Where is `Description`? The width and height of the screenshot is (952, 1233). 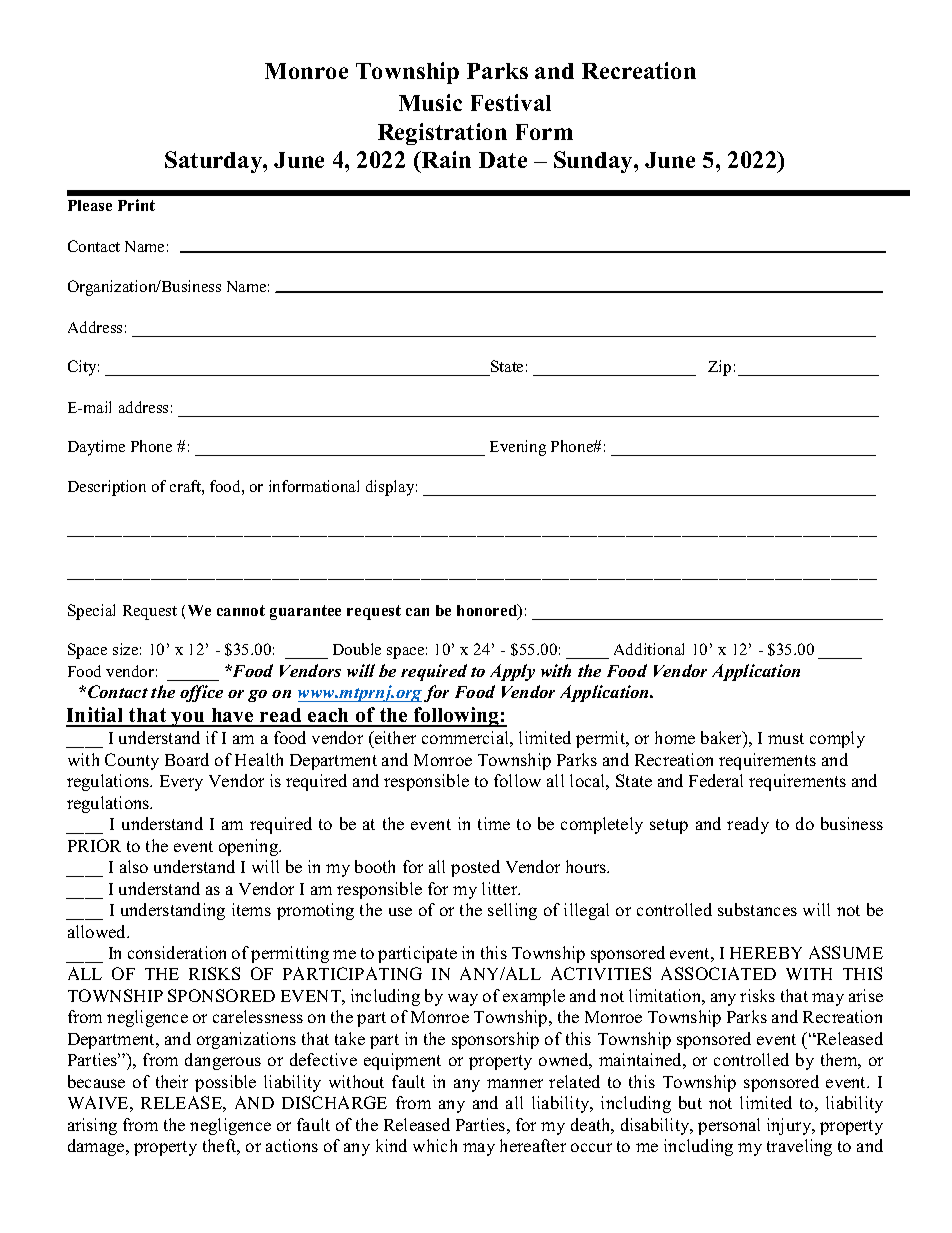
Description is located at coordinates (107, 488).
